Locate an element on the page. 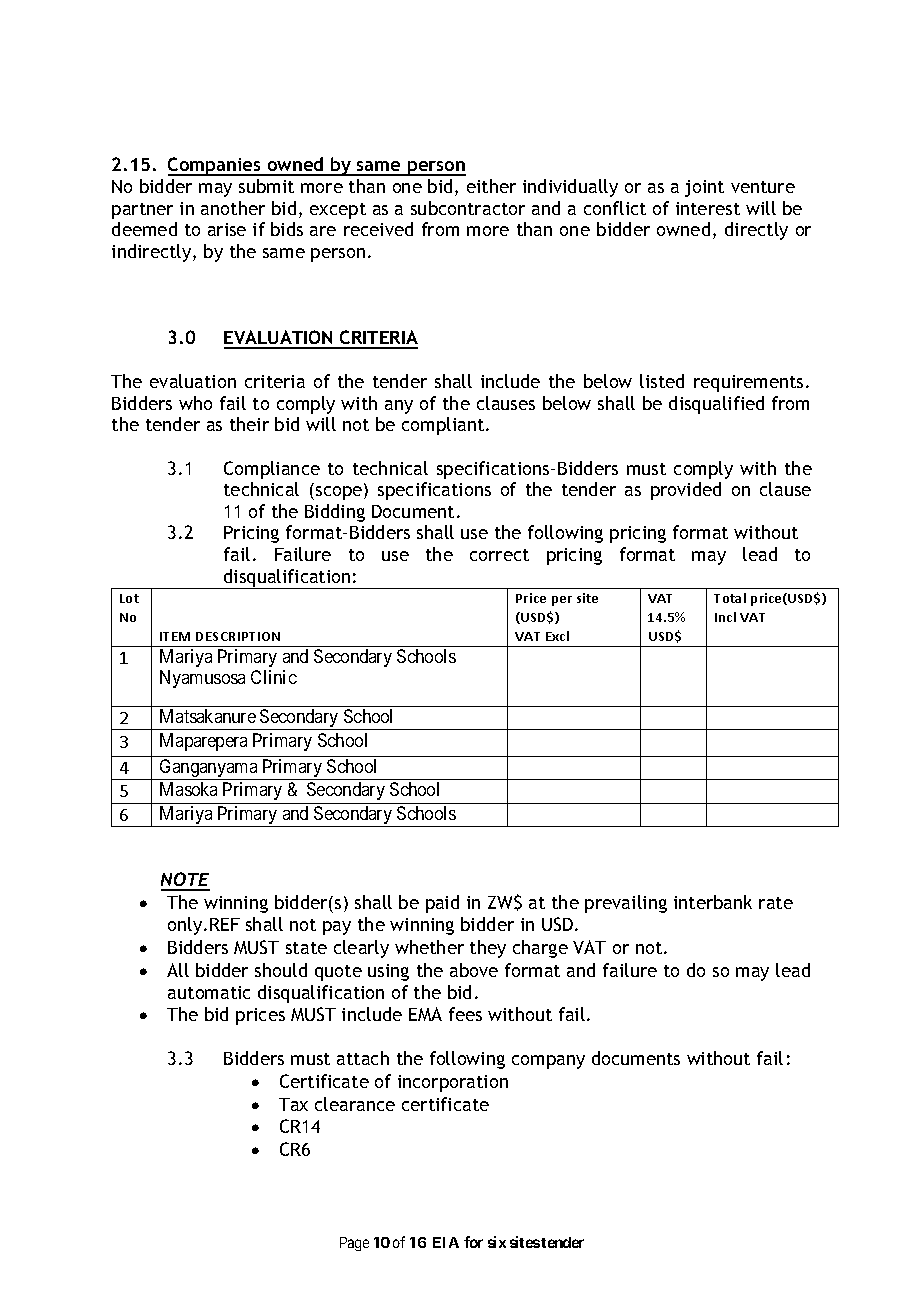  subcontractor is located at coordinates (468, 208).
